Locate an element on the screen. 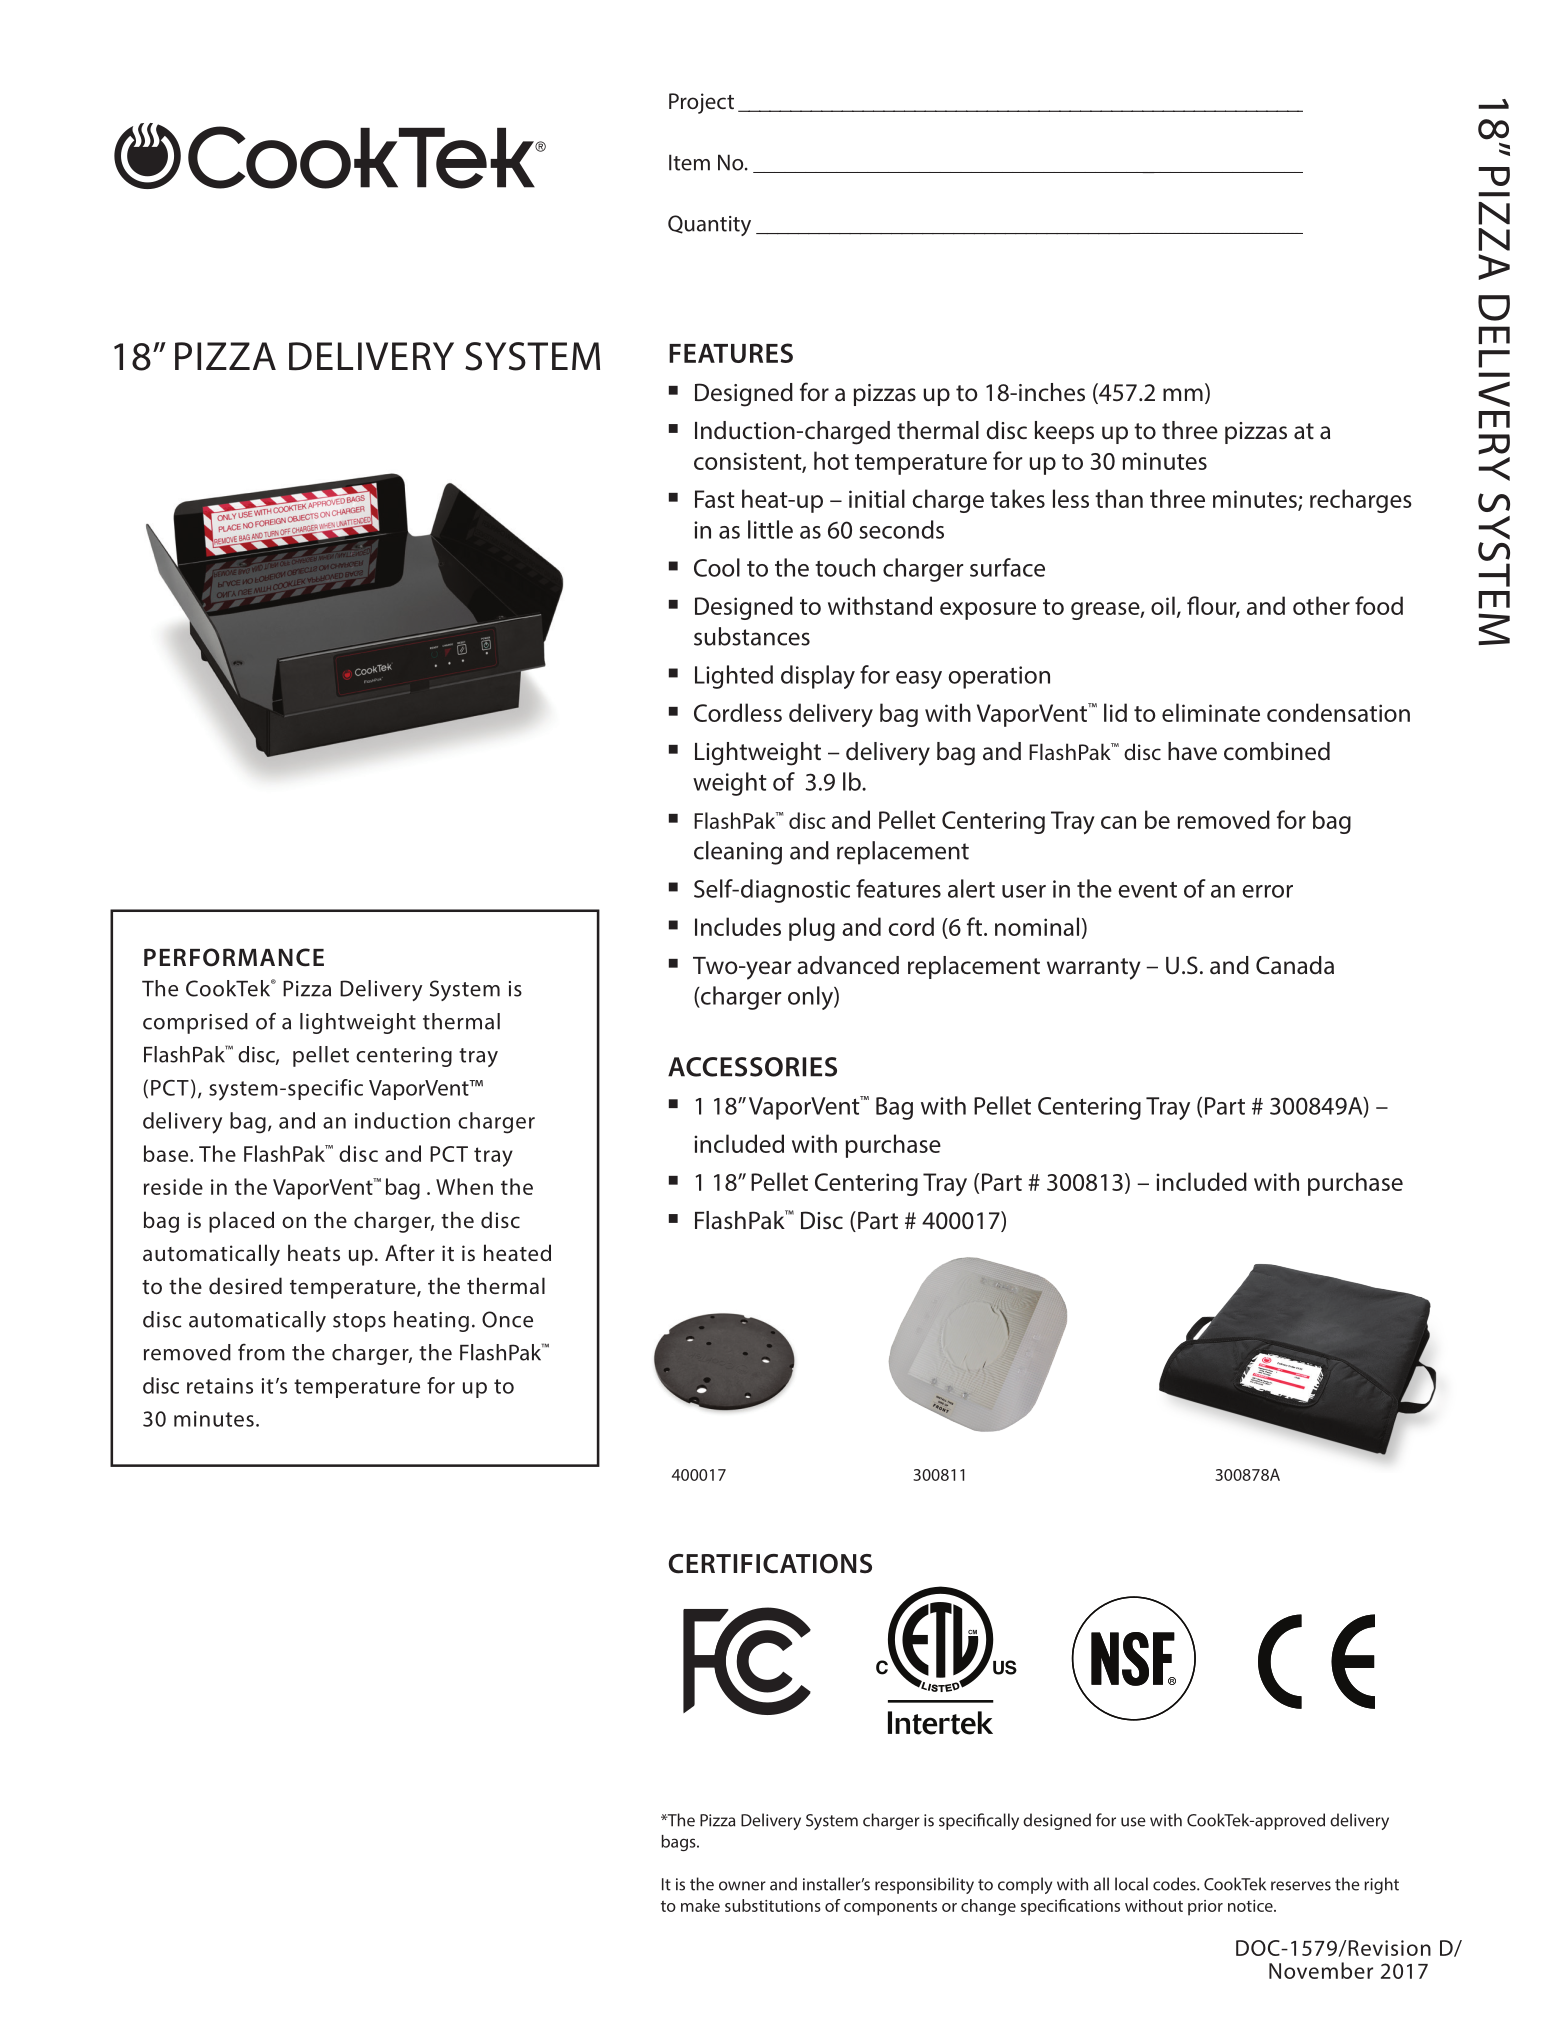 The image size is (1559, 2017). notice is located at coordinates (1251, 1906).
